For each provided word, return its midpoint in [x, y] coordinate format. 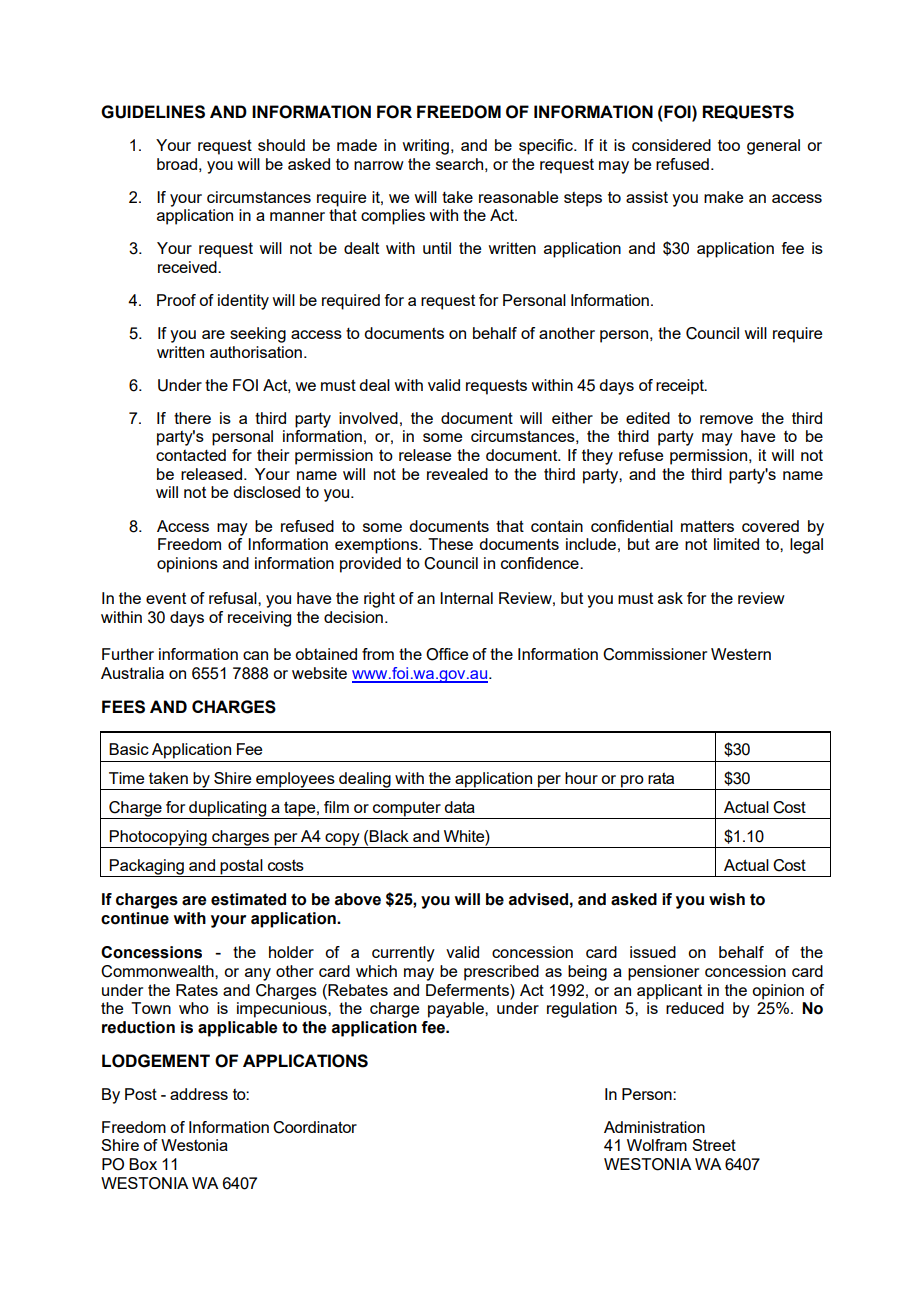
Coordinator [315, 1127]
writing [425, 147]
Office [447, 654]
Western [741, 654]
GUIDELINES [153, 112]
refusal [234, 598]
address [199, 1094]
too [729, 145]
